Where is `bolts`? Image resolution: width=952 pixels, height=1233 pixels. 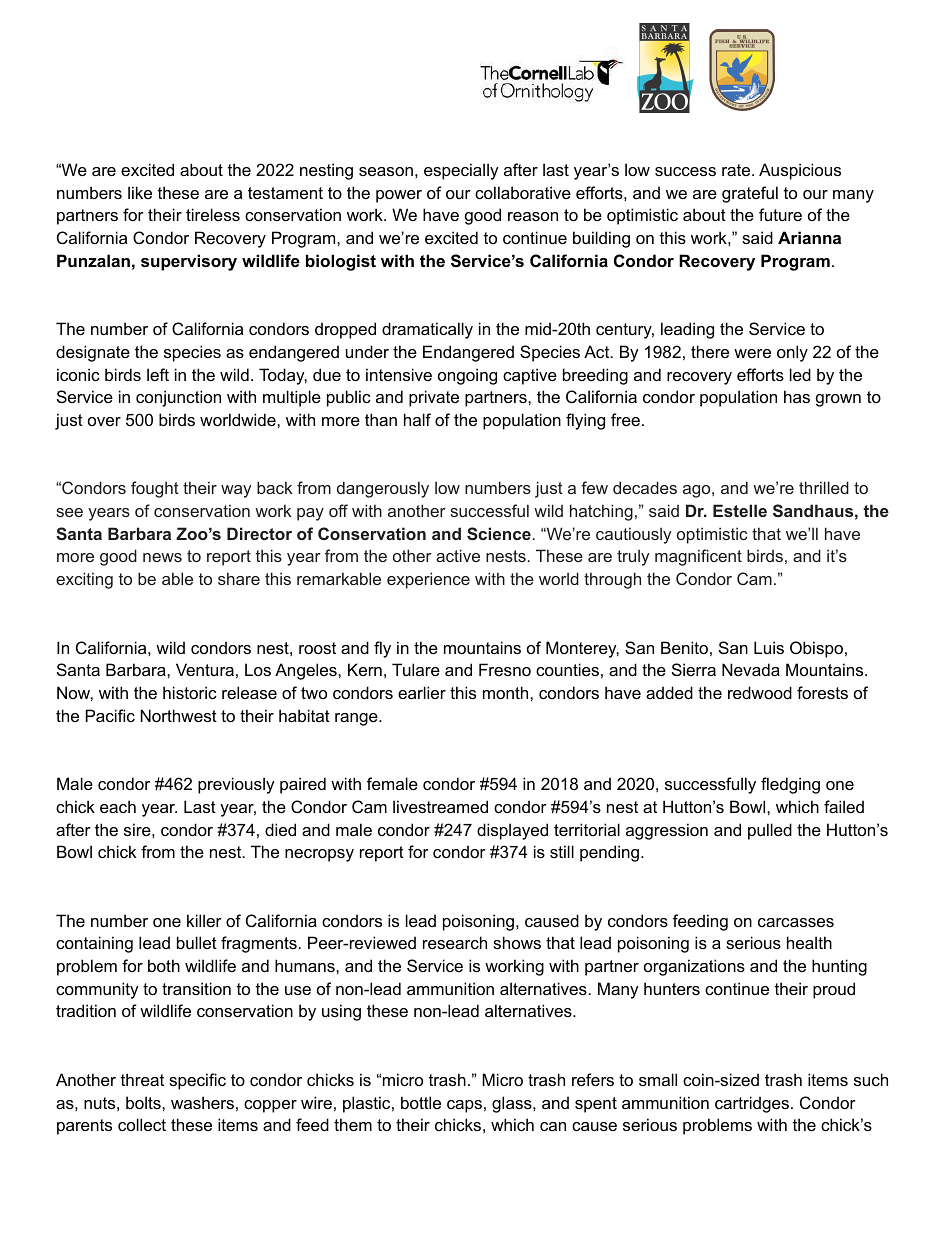
bolts is located at coordinates (144, 1102).
